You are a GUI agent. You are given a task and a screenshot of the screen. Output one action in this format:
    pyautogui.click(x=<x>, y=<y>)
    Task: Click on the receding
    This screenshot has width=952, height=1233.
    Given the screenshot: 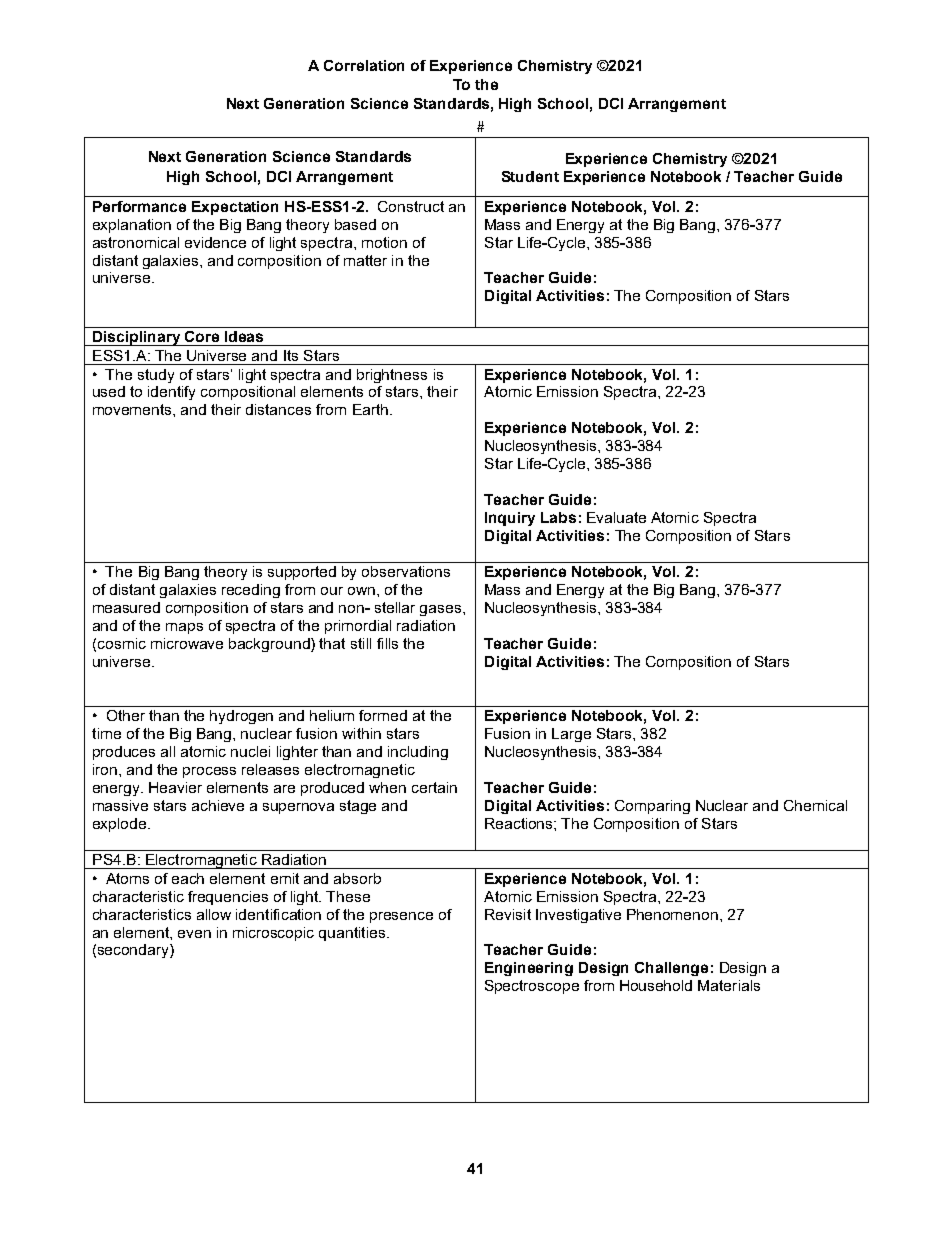 What is the action you would take?
    pyautogui.click(x=251, y=591)
